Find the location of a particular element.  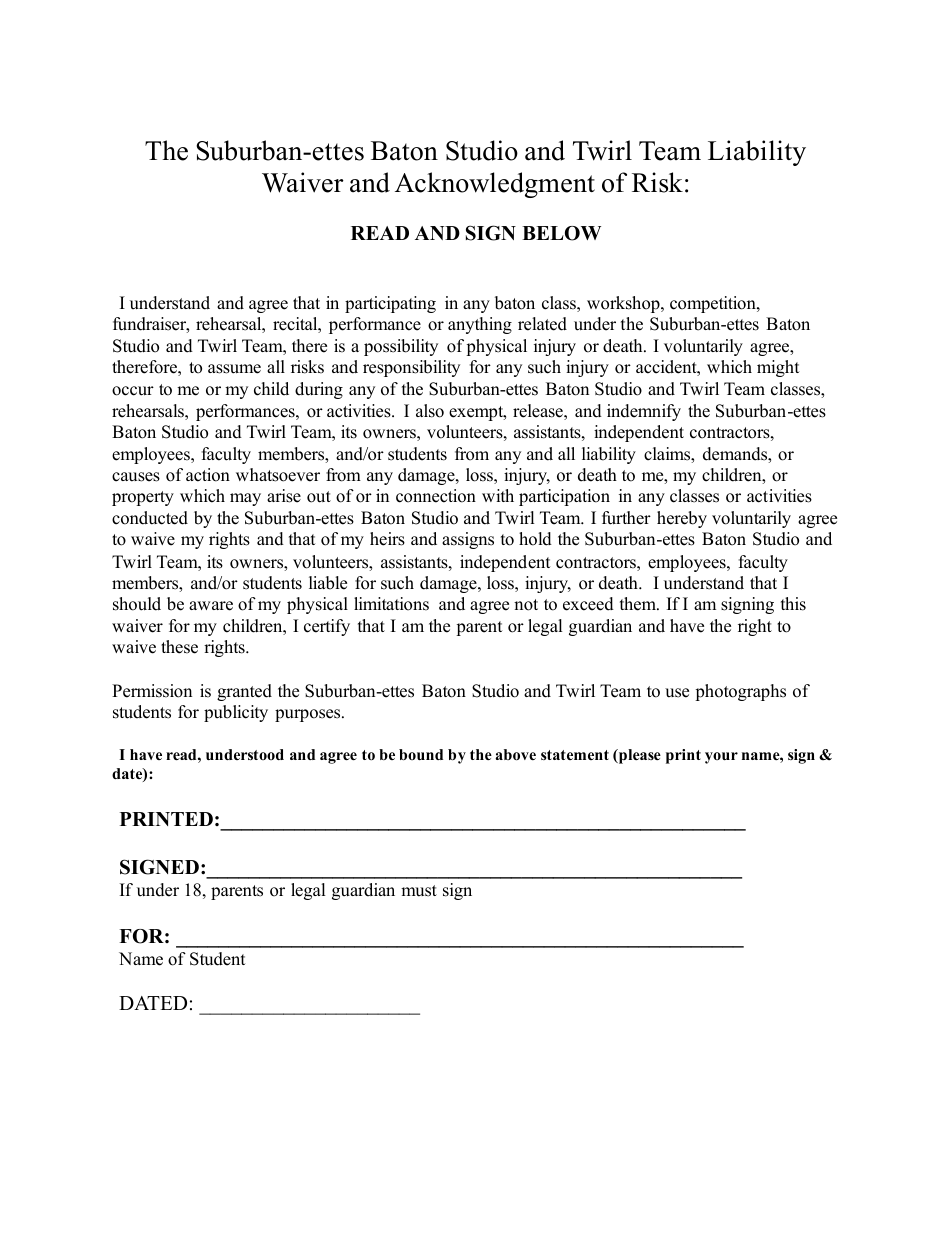

also is located at coordinates (430, 411).
